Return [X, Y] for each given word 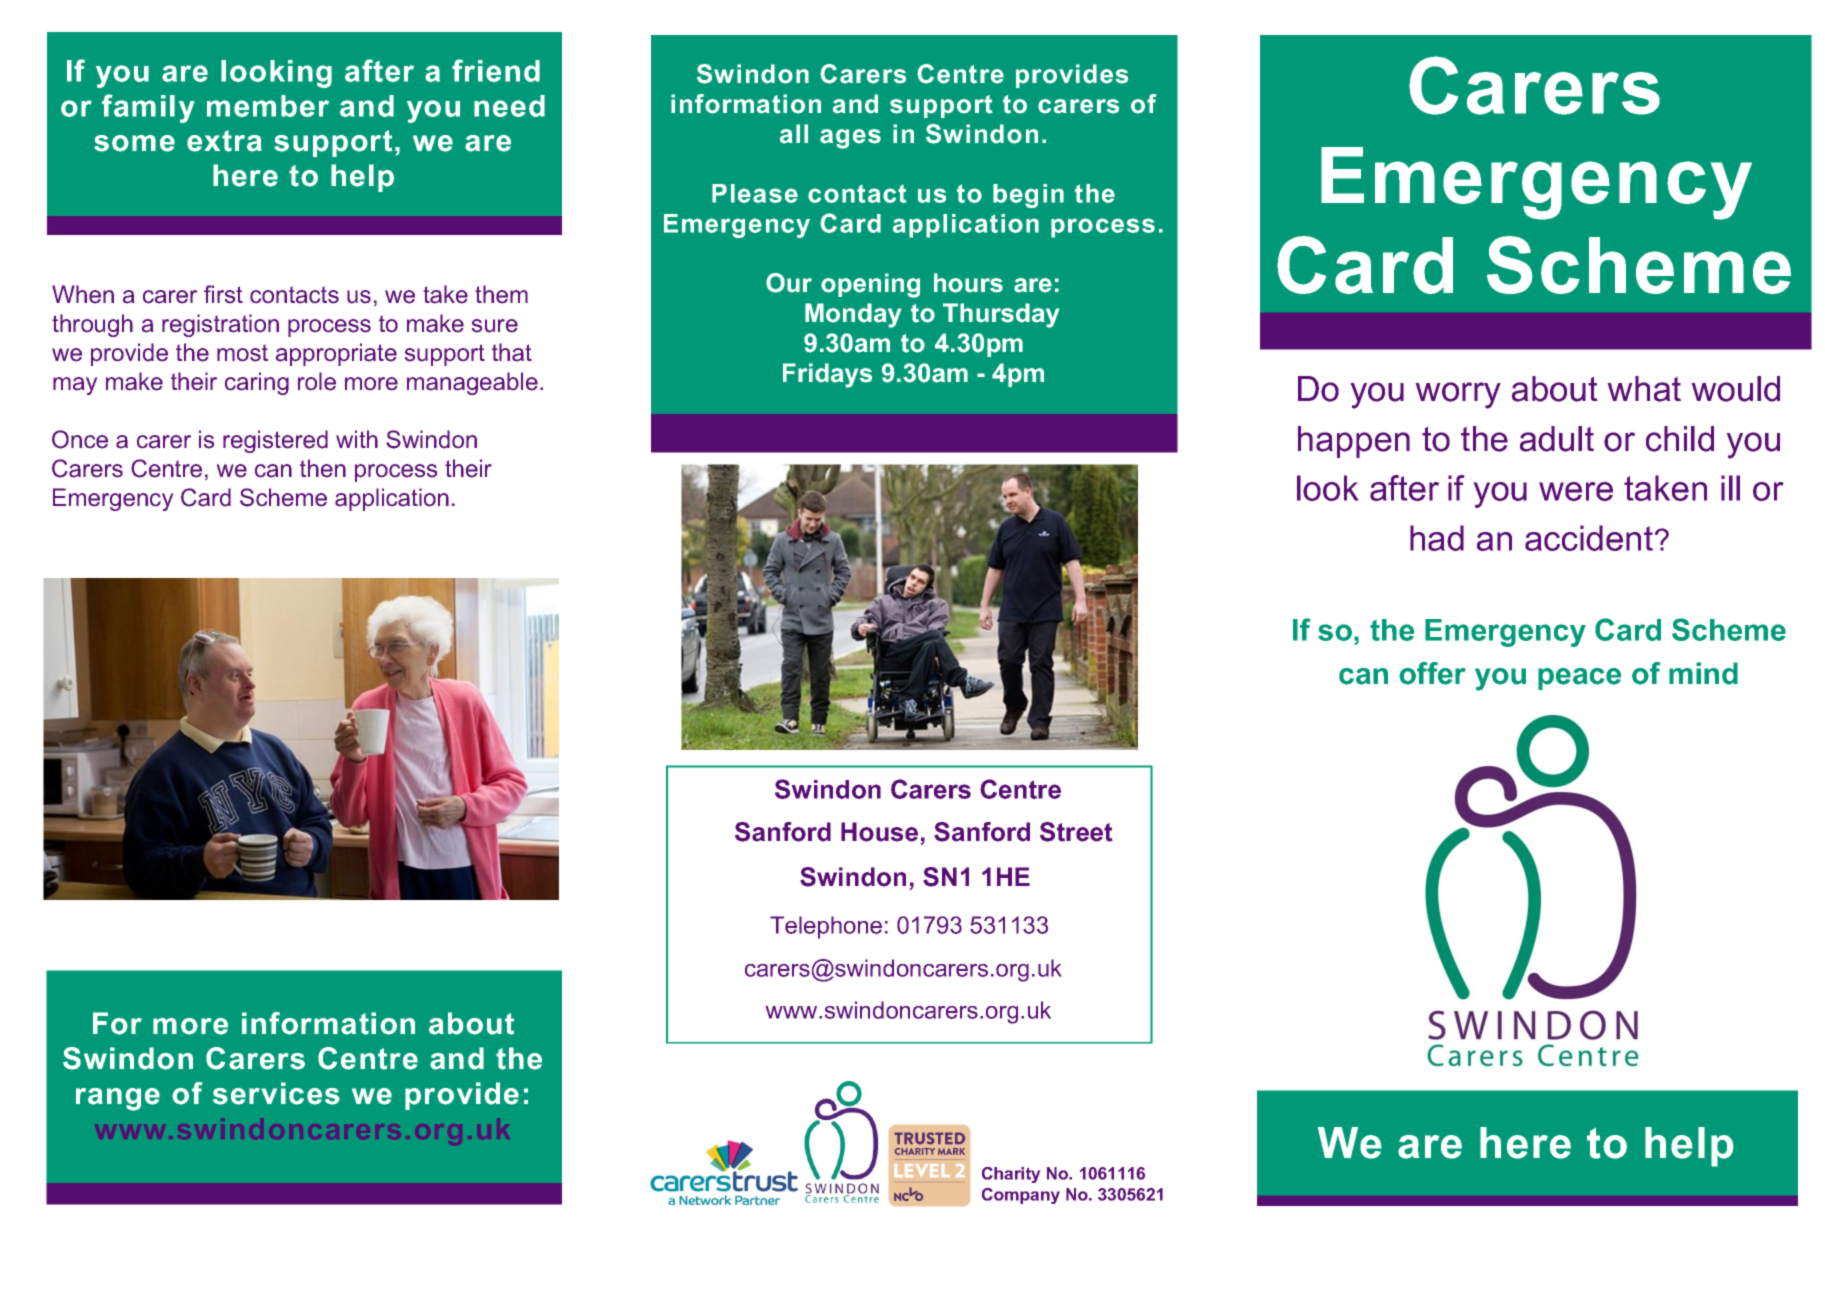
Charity [1011, 1175]
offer [1432, 673]
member [268, 106]
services [276, 1093]
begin [1028, 196]
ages [850, 139]
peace [1579, 679]
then [323, 468]
